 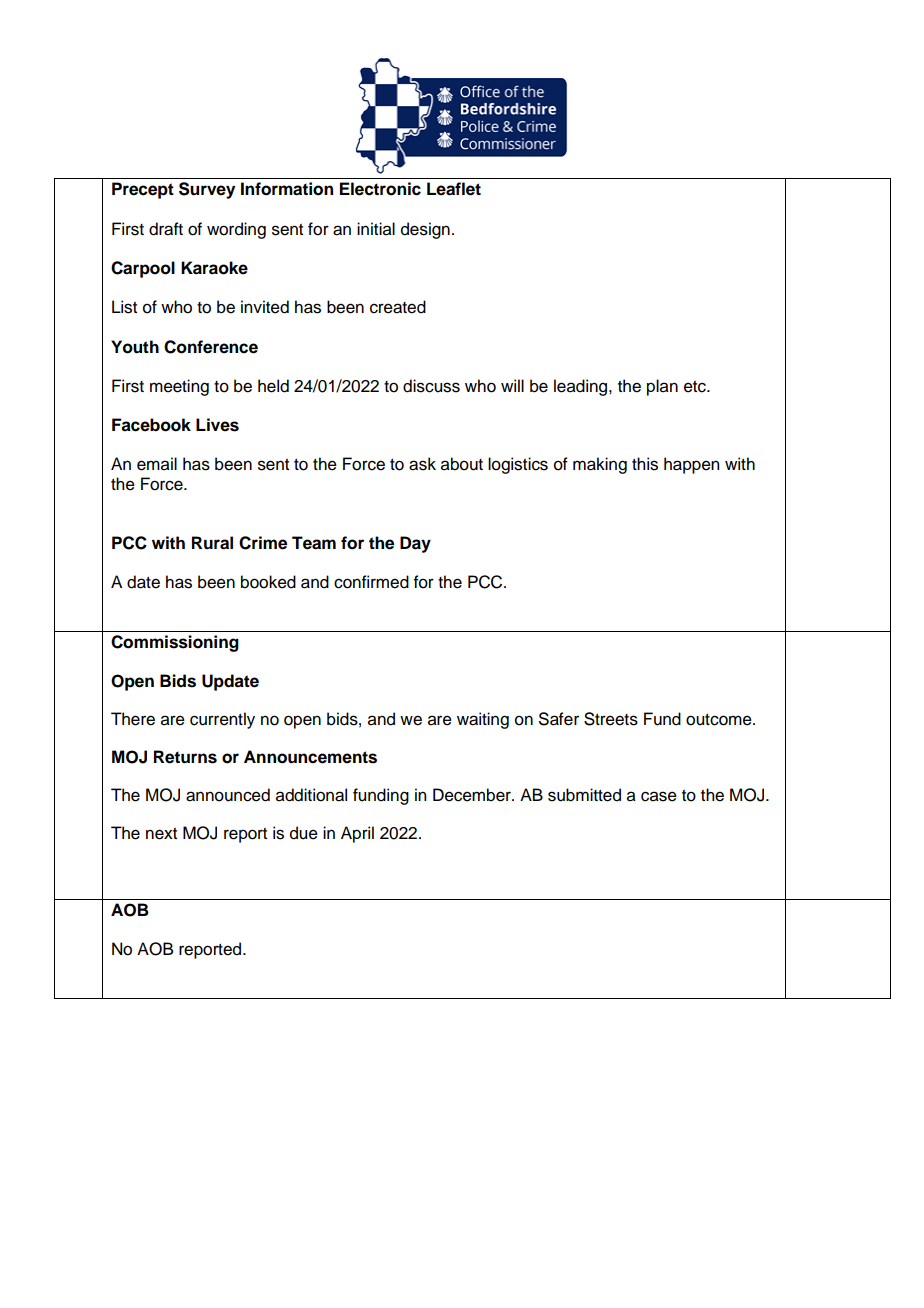 I want to click on Electronic, so click(x=380, y=189).
